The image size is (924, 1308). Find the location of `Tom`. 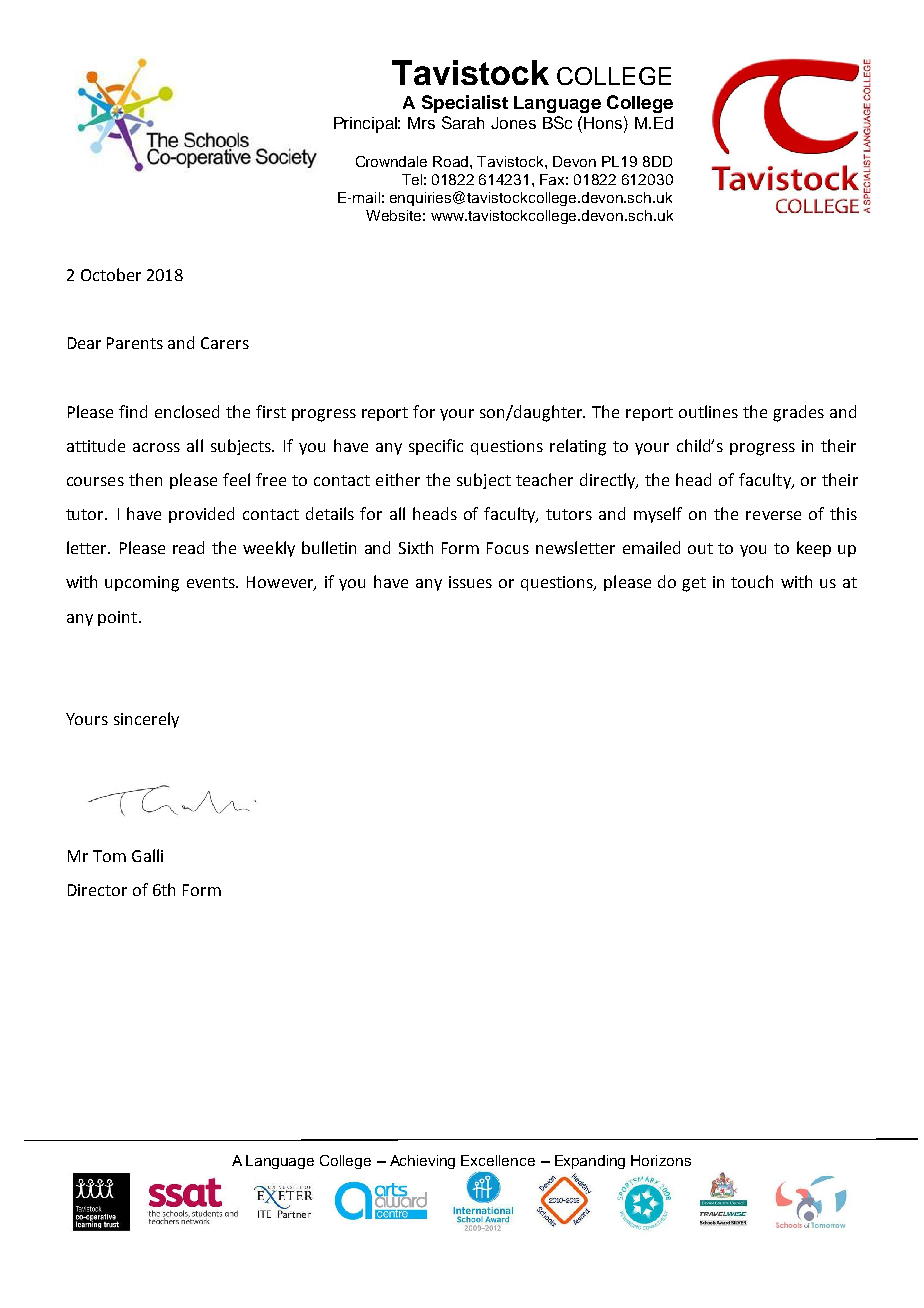

Tom is located at coordinates (109, 856).
